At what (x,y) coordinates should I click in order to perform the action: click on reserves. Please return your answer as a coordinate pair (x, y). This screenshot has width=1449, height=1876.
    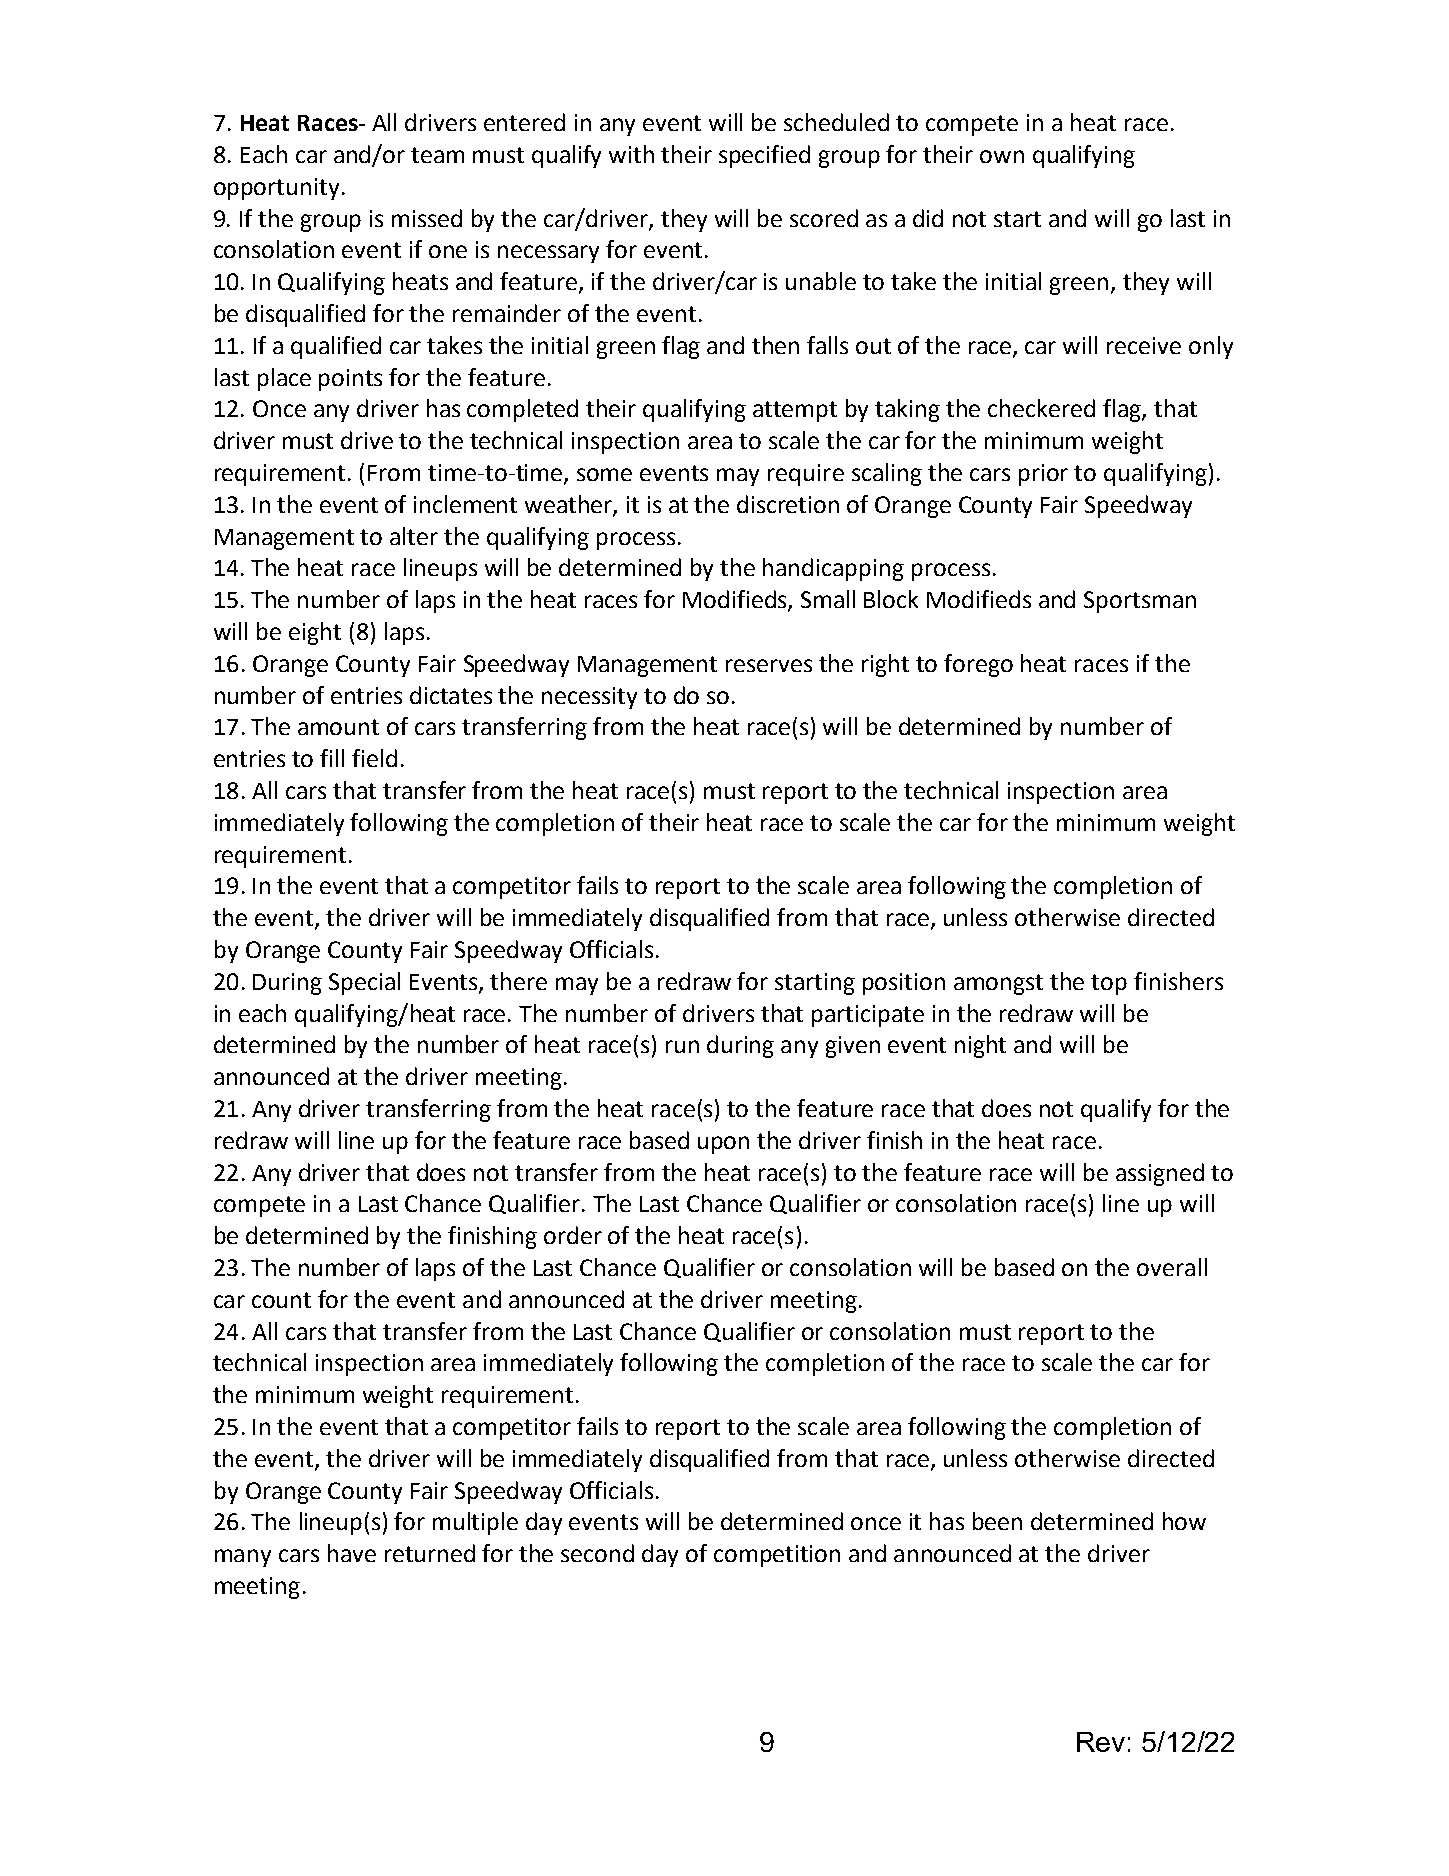
    Looking at the image, I should click on (769, 665).
